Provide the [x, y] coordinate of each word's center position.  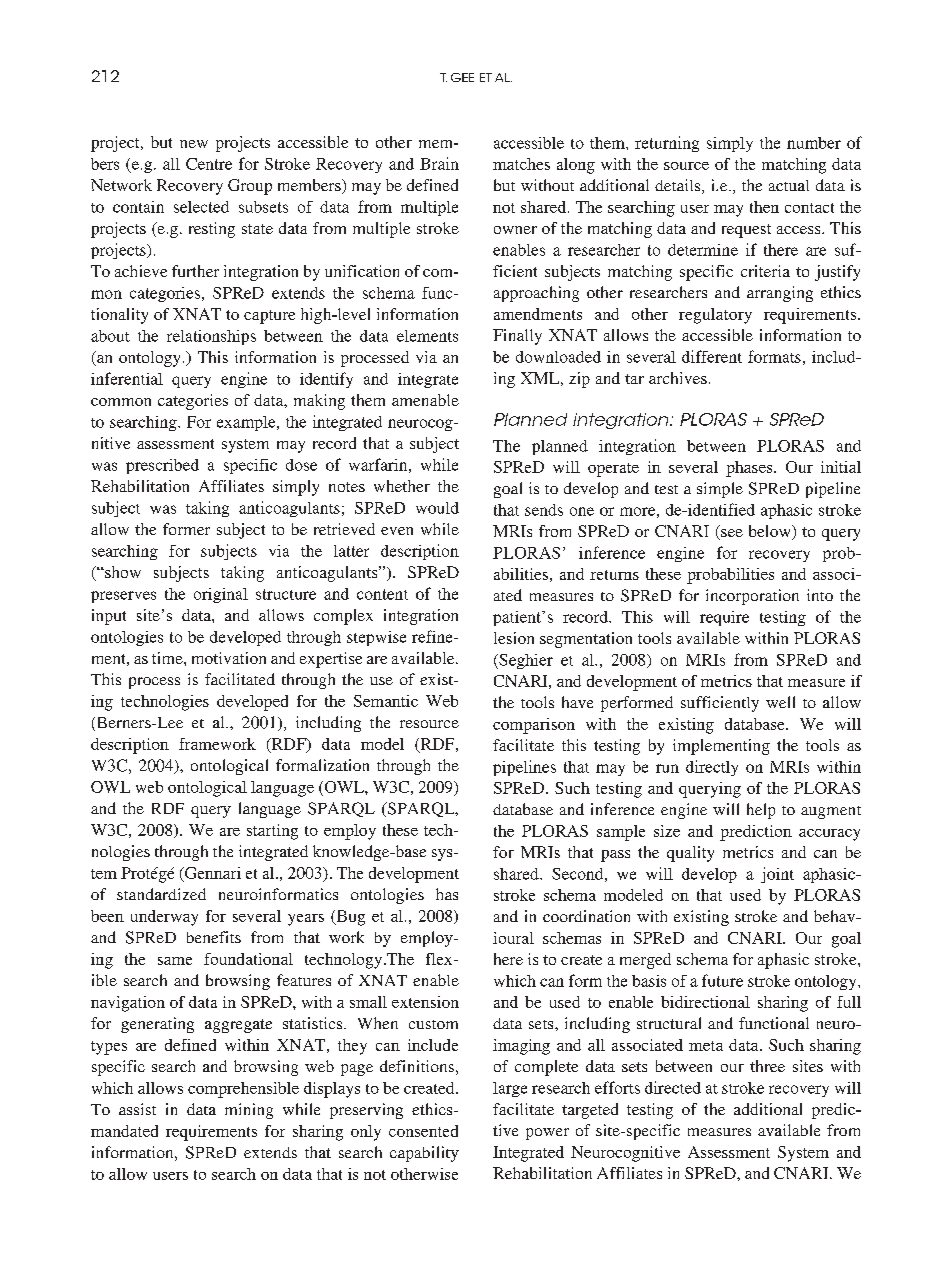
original [221, 595]
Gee [462, 77]
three [767, 1066]
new [194, 144]
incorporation [752, 597]
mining [249, 1111]
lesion [514, 638]
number [814, 143]
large [510, 1089]
